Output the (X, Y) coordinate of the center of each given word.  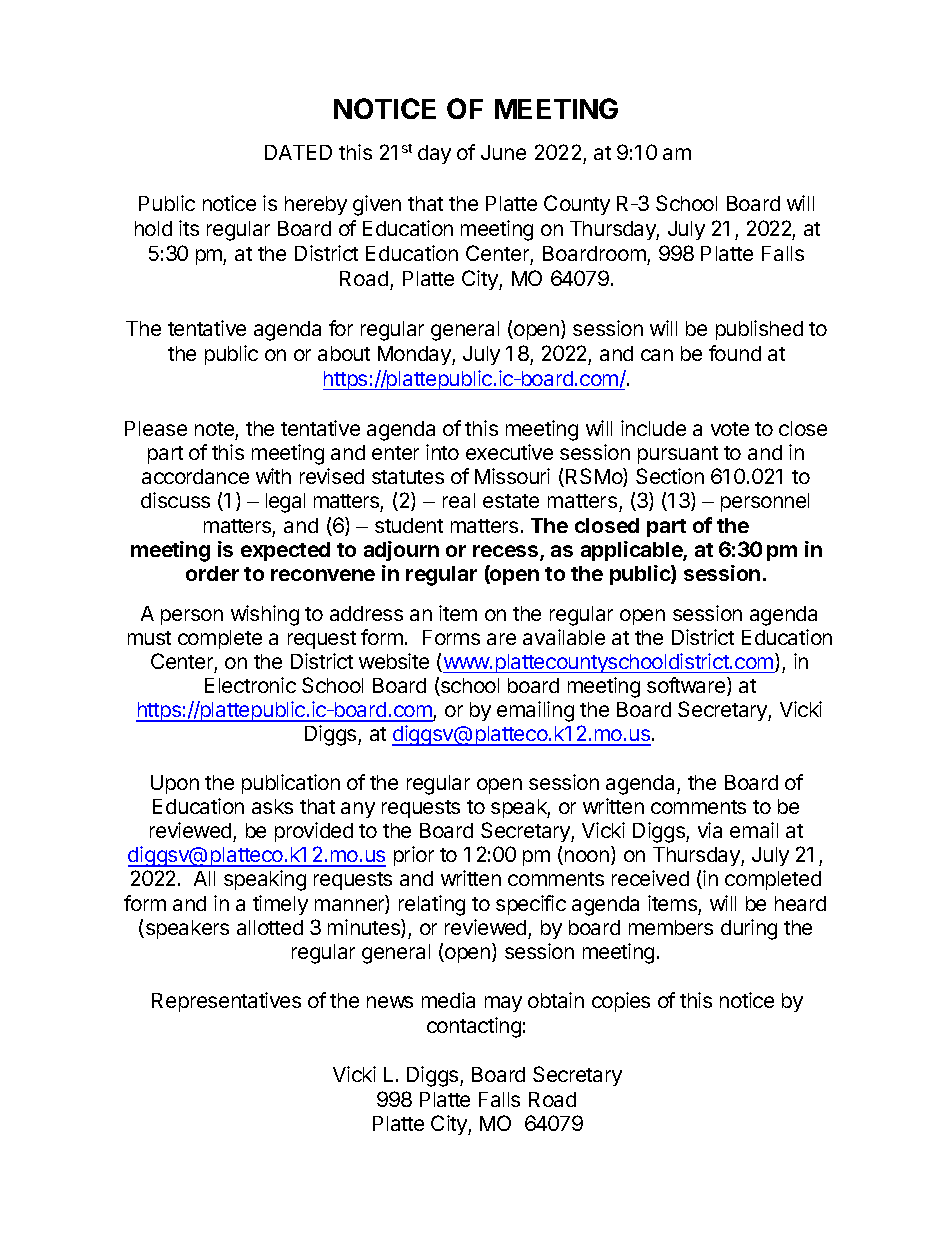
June (503, 152)
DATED (298, 152)
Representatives (226, 1002)
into (442, 452)
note (214, 429)
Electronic (250, 685)
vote (730, 429)
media (448, 1000)
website (394, 661)
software (687, 686)
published (759, 330)
